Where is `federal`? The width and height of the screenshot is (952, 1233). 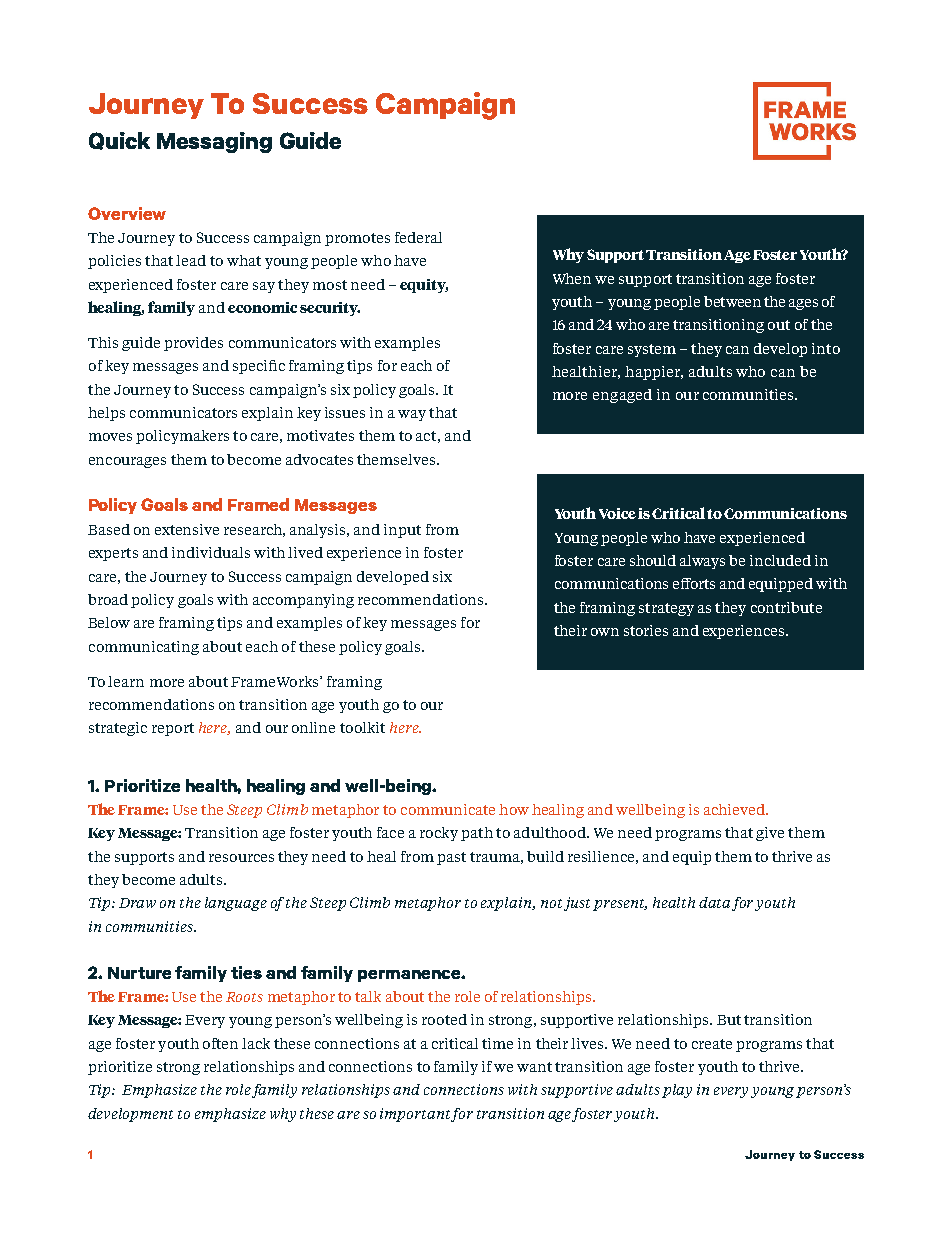 federal is located at coordinates (418, 237).
